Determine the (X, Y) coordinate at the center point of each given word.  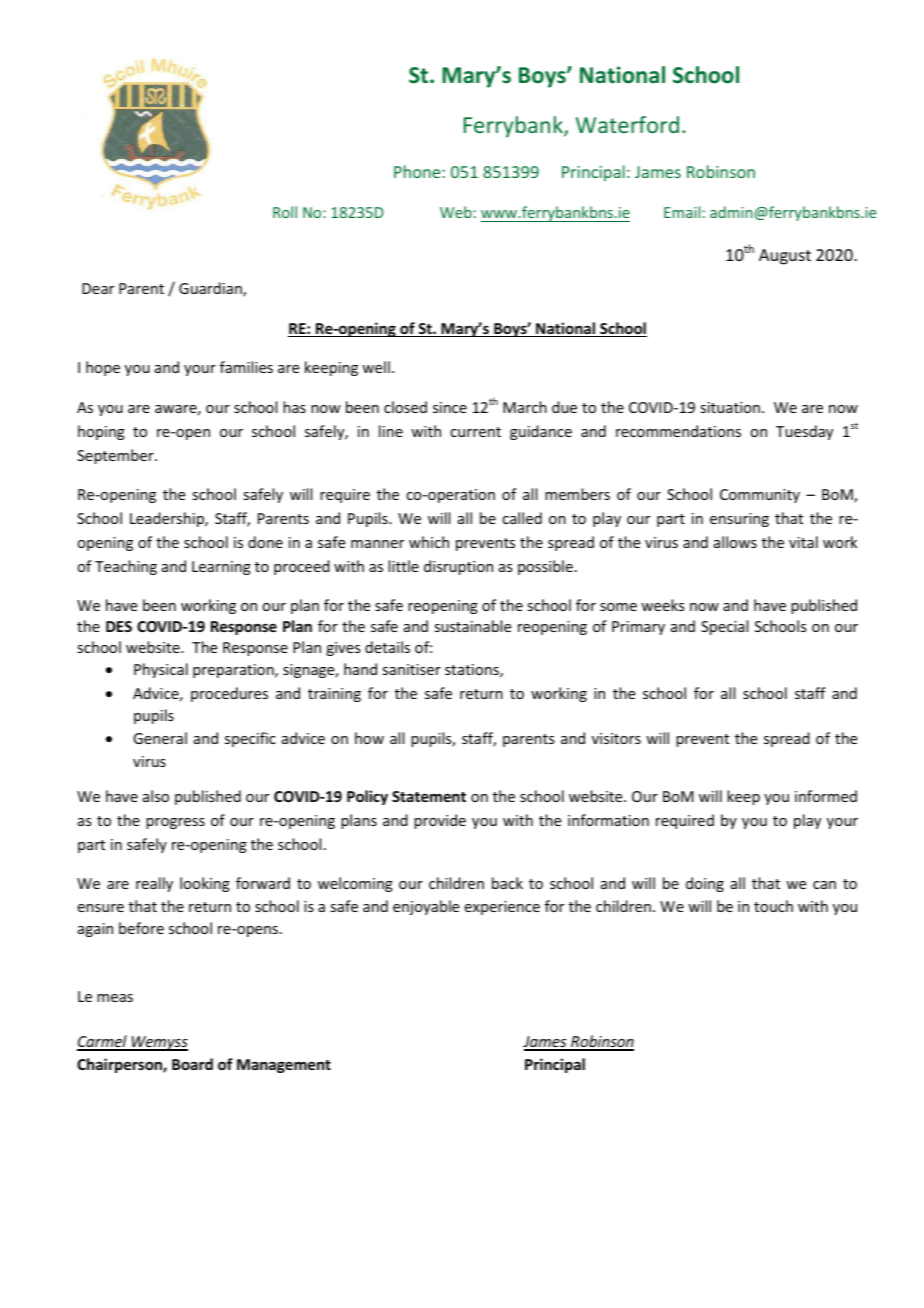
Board (192, 1064)
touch (773, 906)
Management (284, 1066)
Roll (285, 212)
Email (682, 212)
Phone (418, 171)
